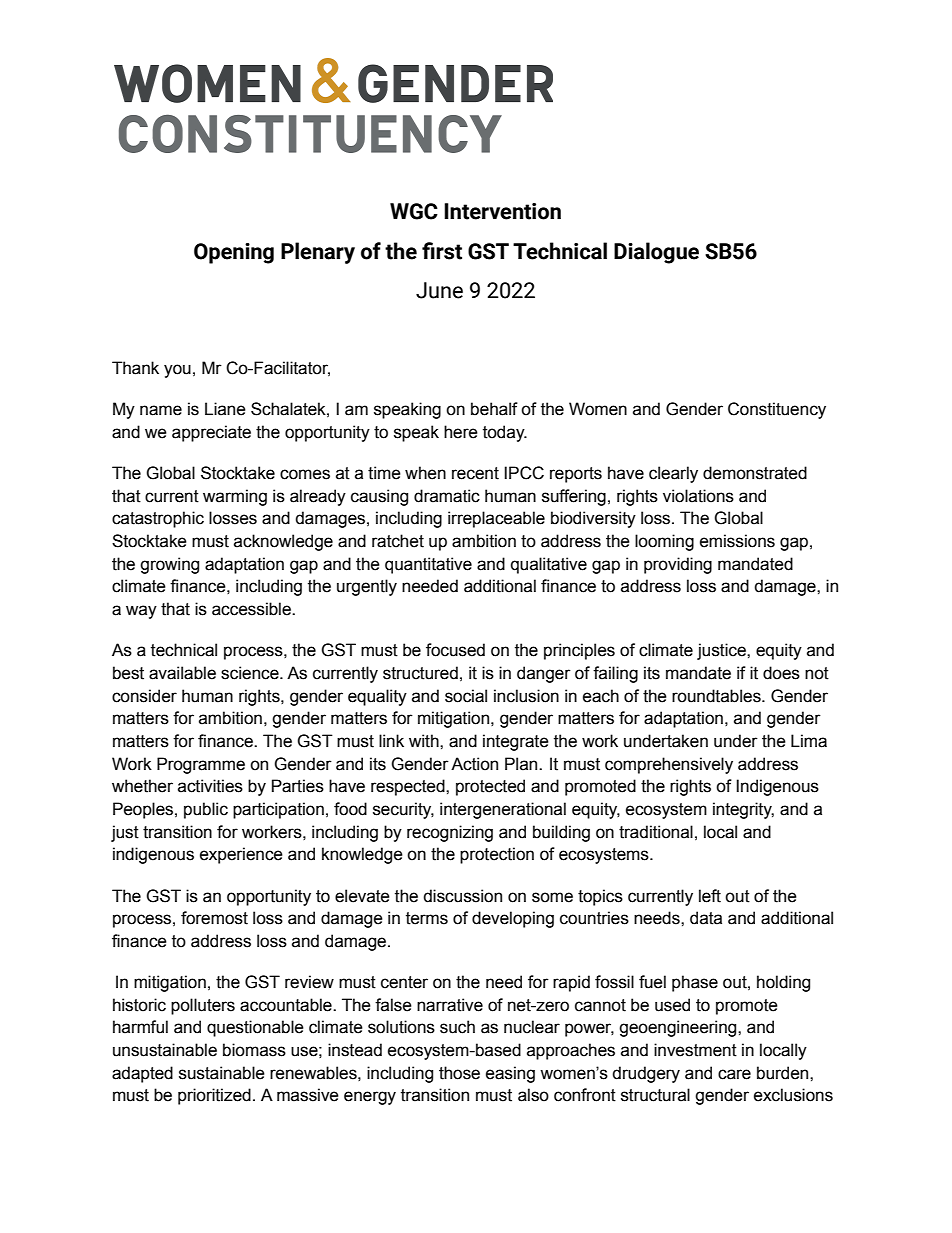  What do you see at coordinates (214, 1096) in the page?
I see `prioritized` at bounding box center [214, 1096].
